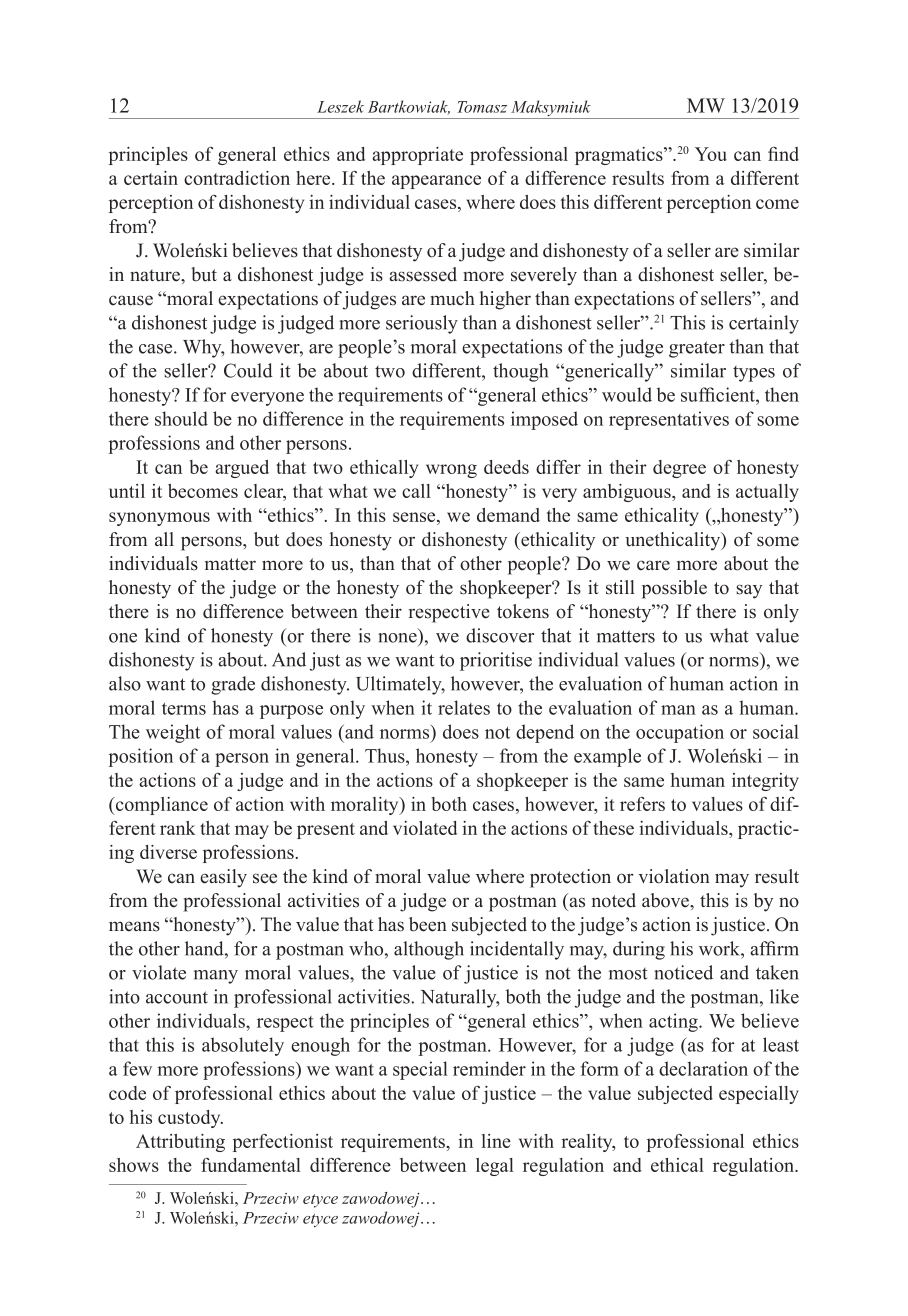 The height and width of the image is (1316, 908). I want to click on custody, so click(190, 1119).
